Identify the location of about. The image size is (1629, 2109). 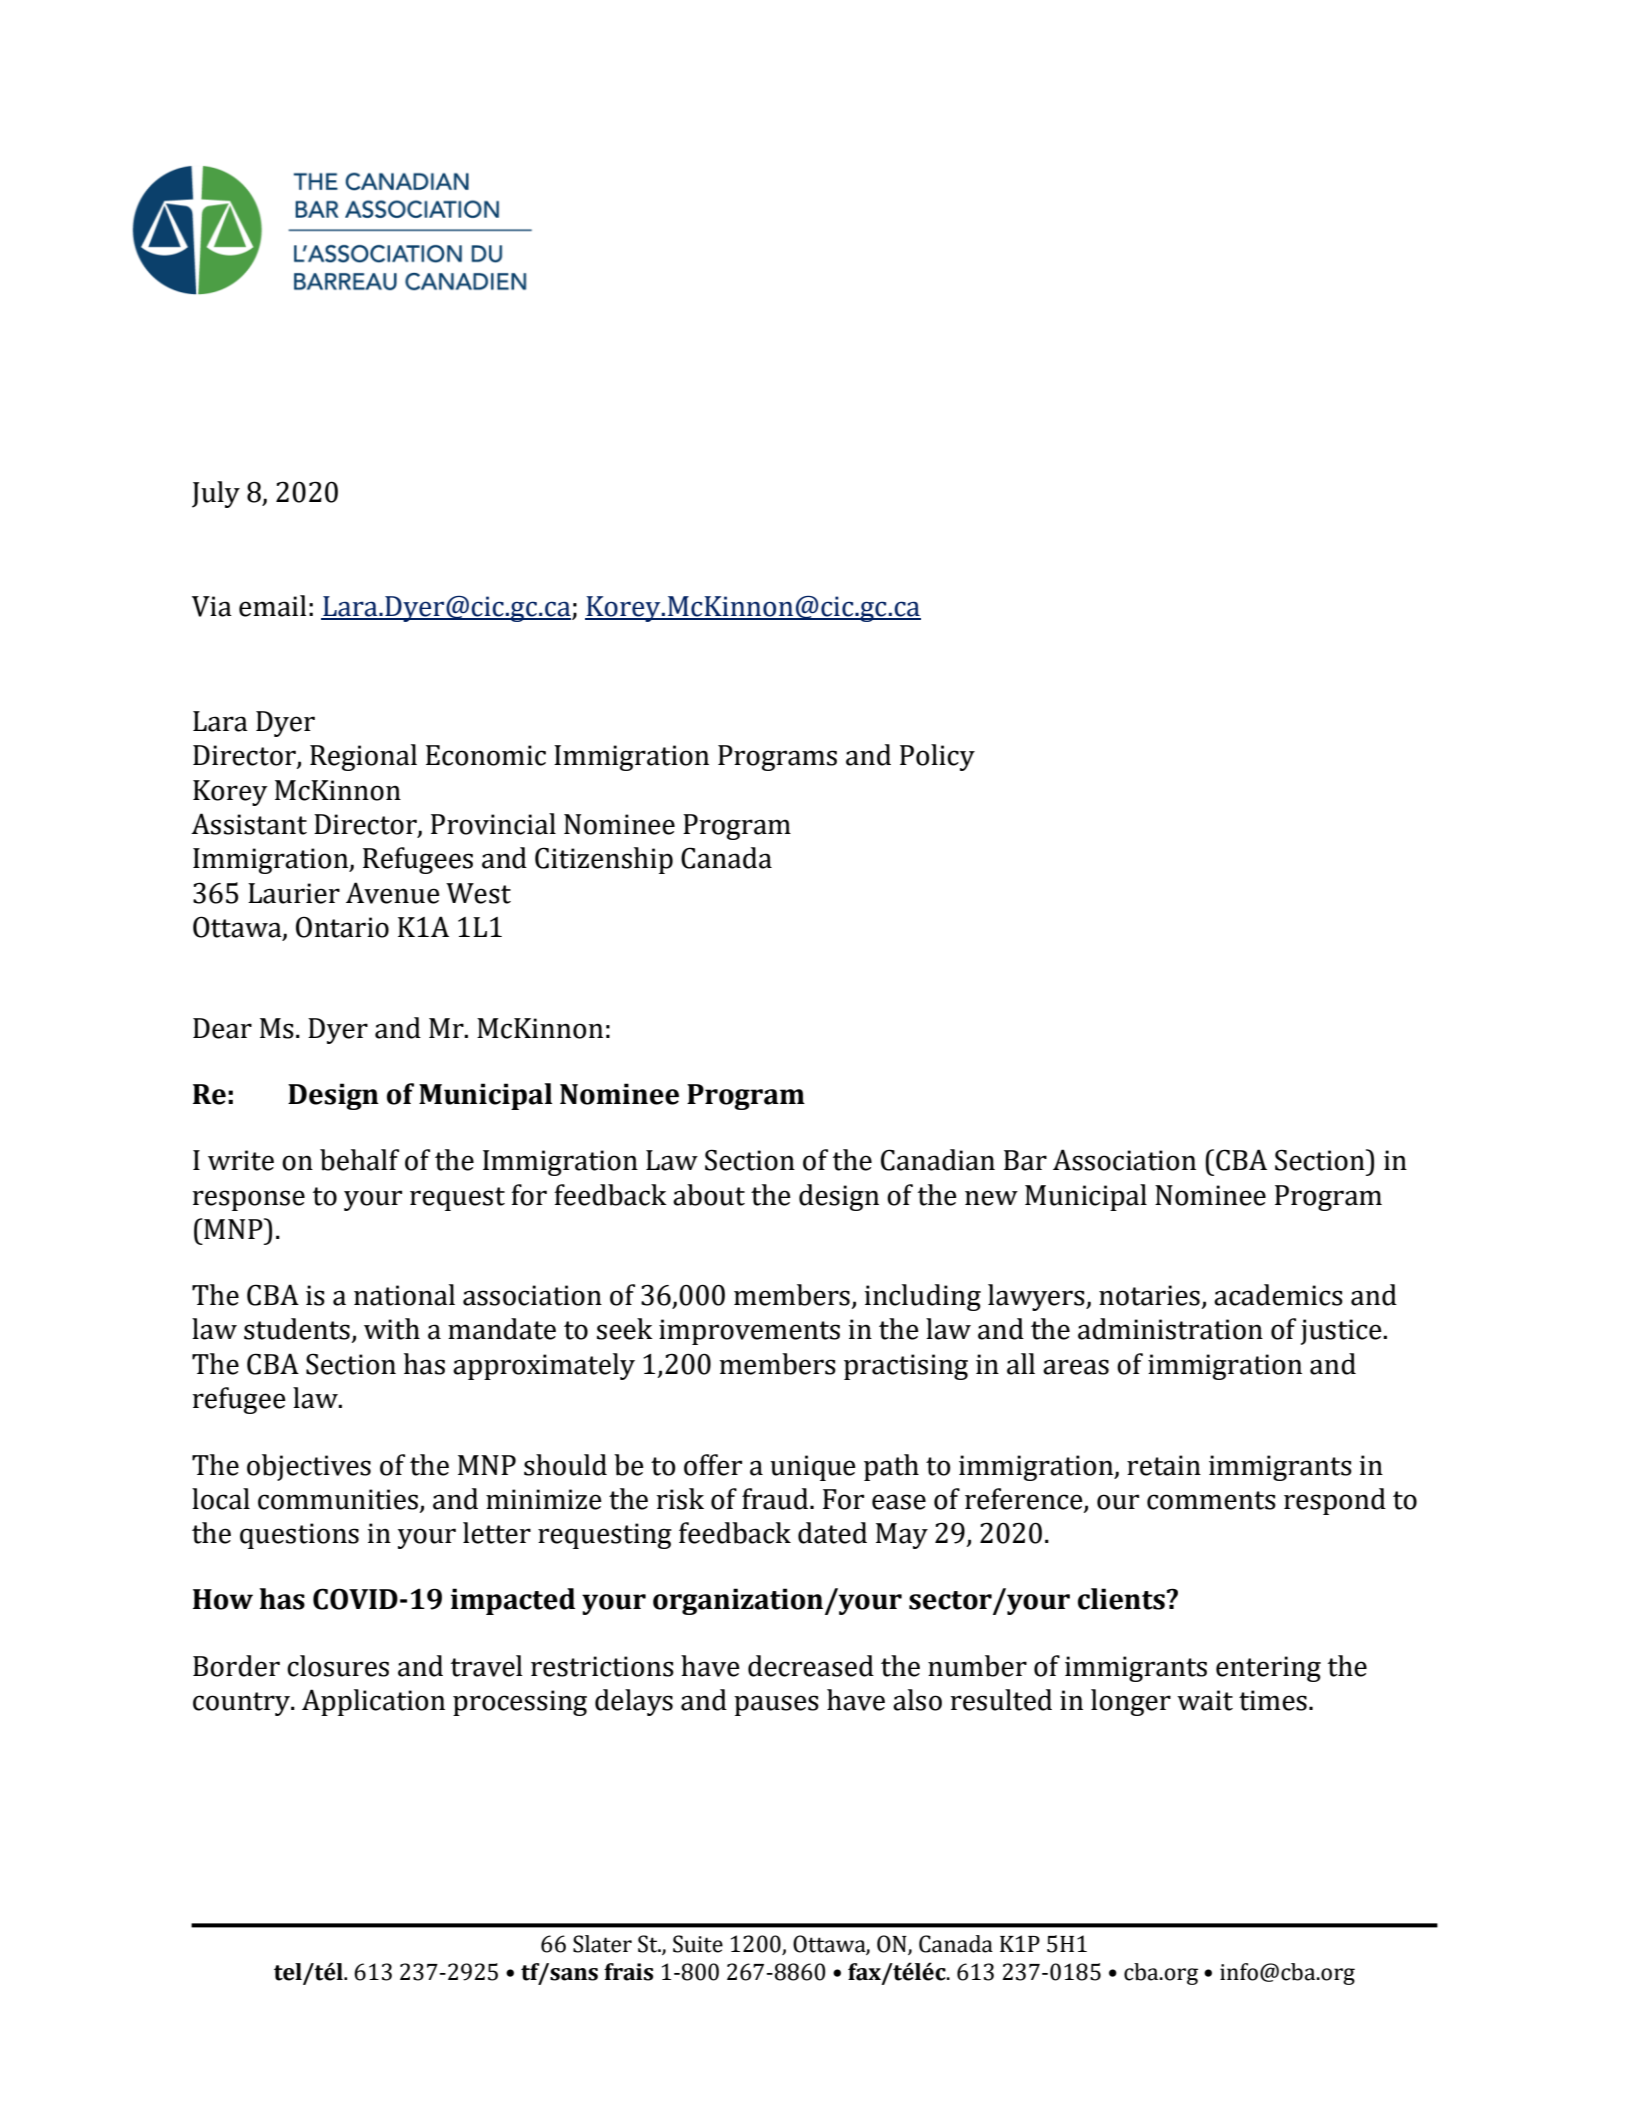
(709, 1195).
